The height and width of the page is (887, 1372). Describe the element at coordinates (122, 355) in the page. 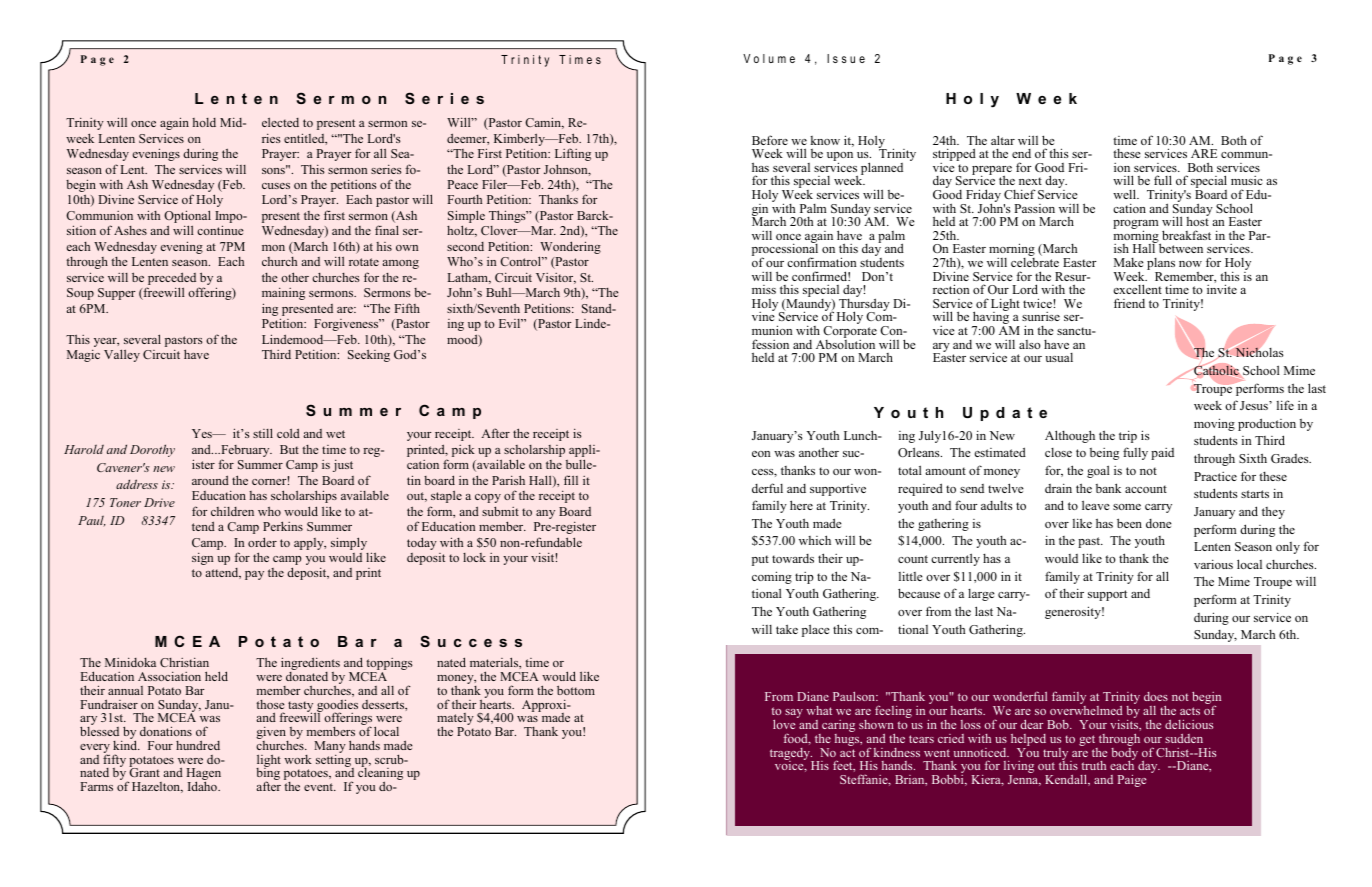

I see `Valley` at that location.
